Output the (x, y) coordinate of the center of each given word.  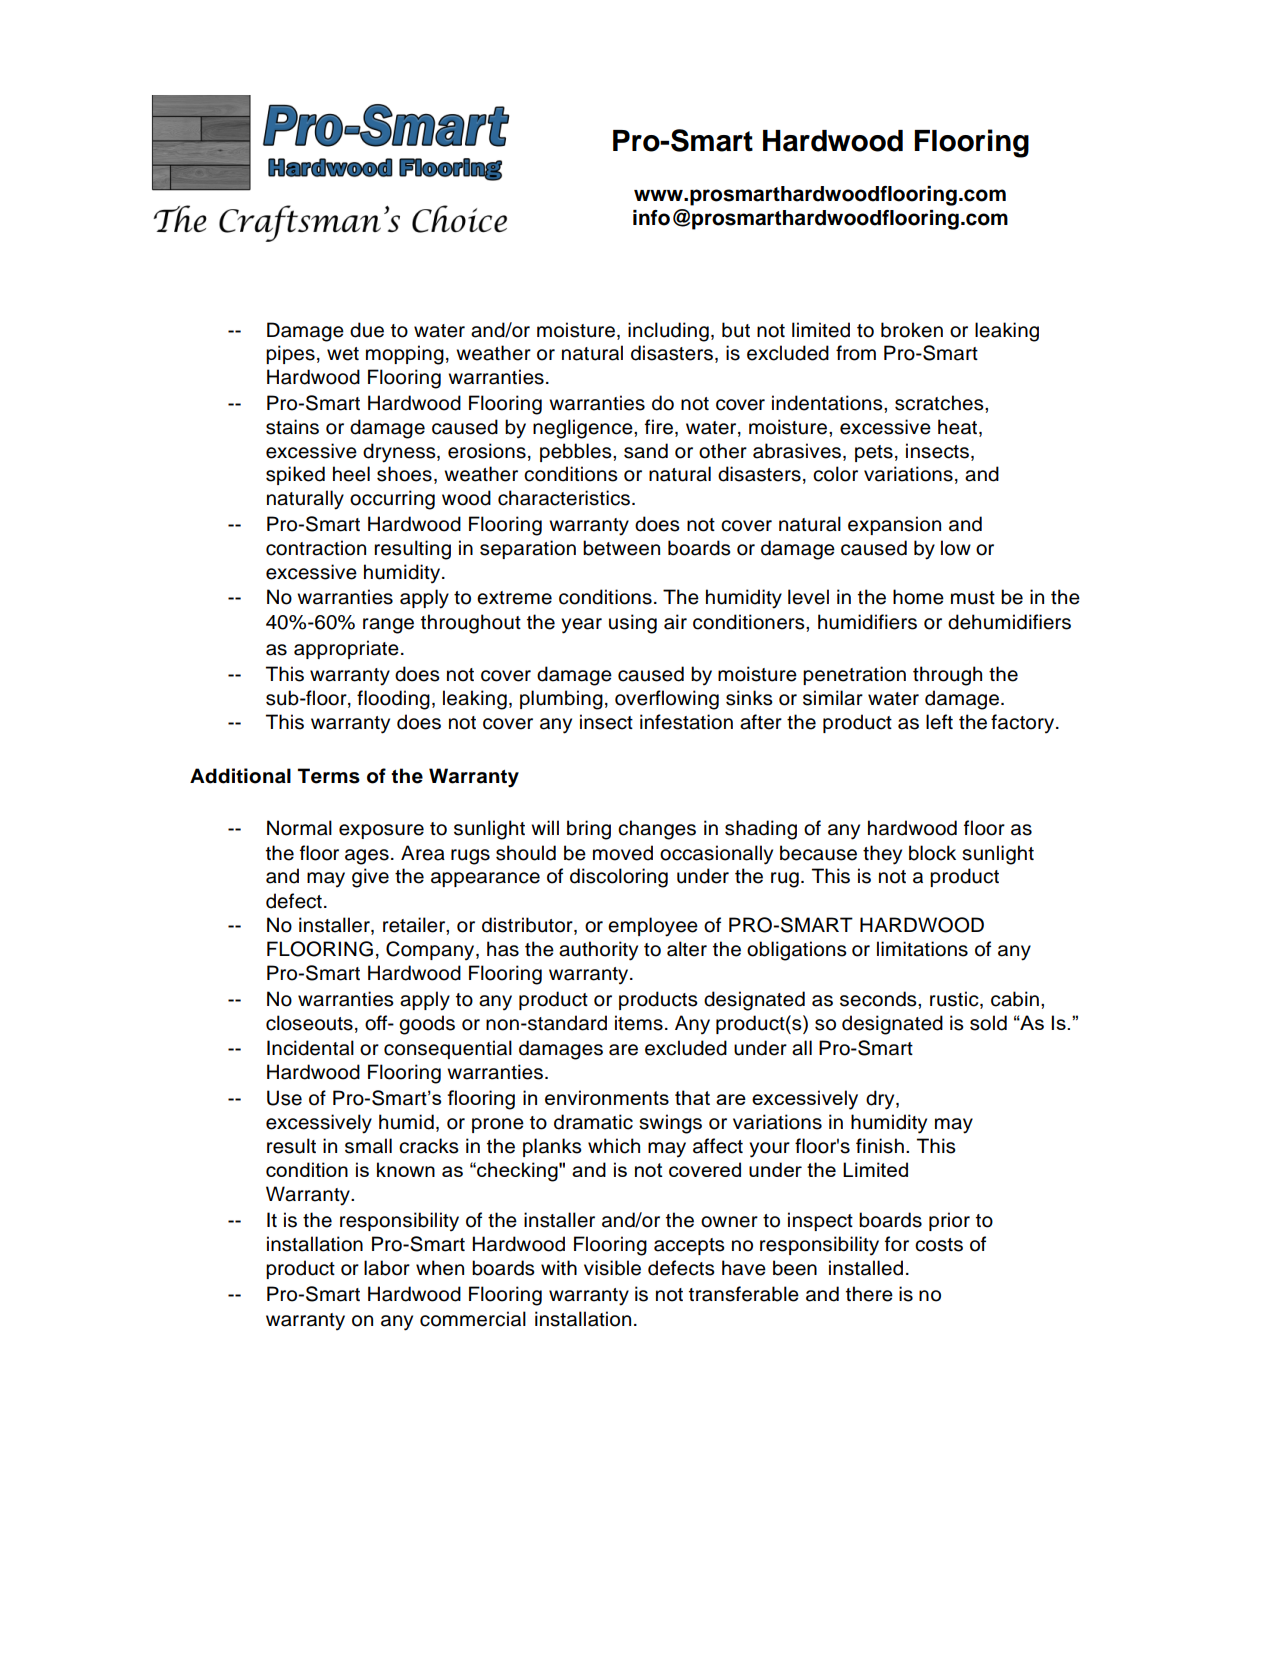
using (633, 624)
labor (387, 1268)
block (932, 853)
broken (912, 330)
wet (343, 354)
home (918, 597)
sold (988, 1023)
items (639, 1023)
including (668, 332)
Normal (299, 828)
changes (657, 830)
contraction (316, 548)
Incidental (310, 1048)
